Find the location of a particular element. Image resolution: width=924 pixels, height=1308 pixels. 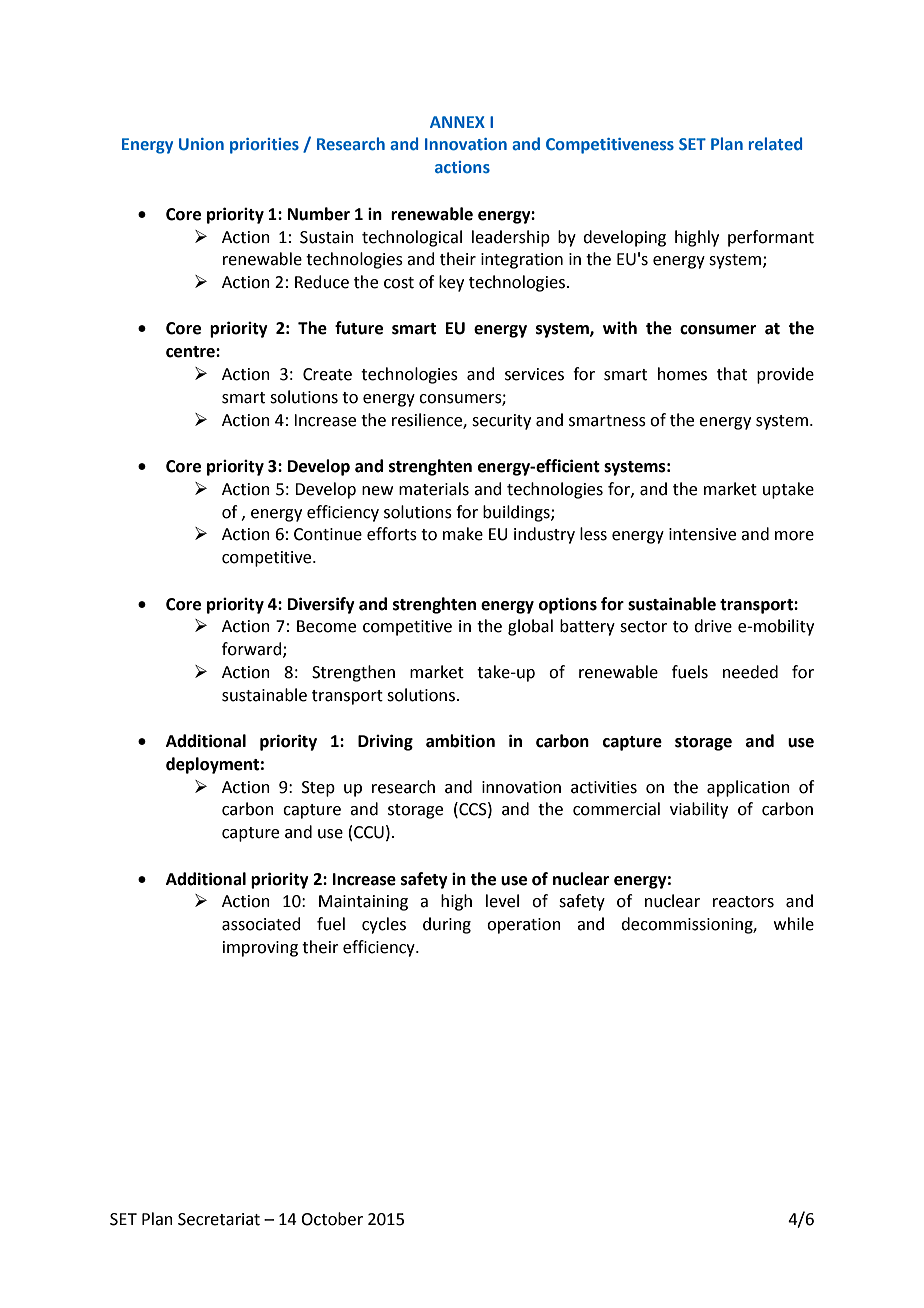

Step is located at coordinates (318, 789).
